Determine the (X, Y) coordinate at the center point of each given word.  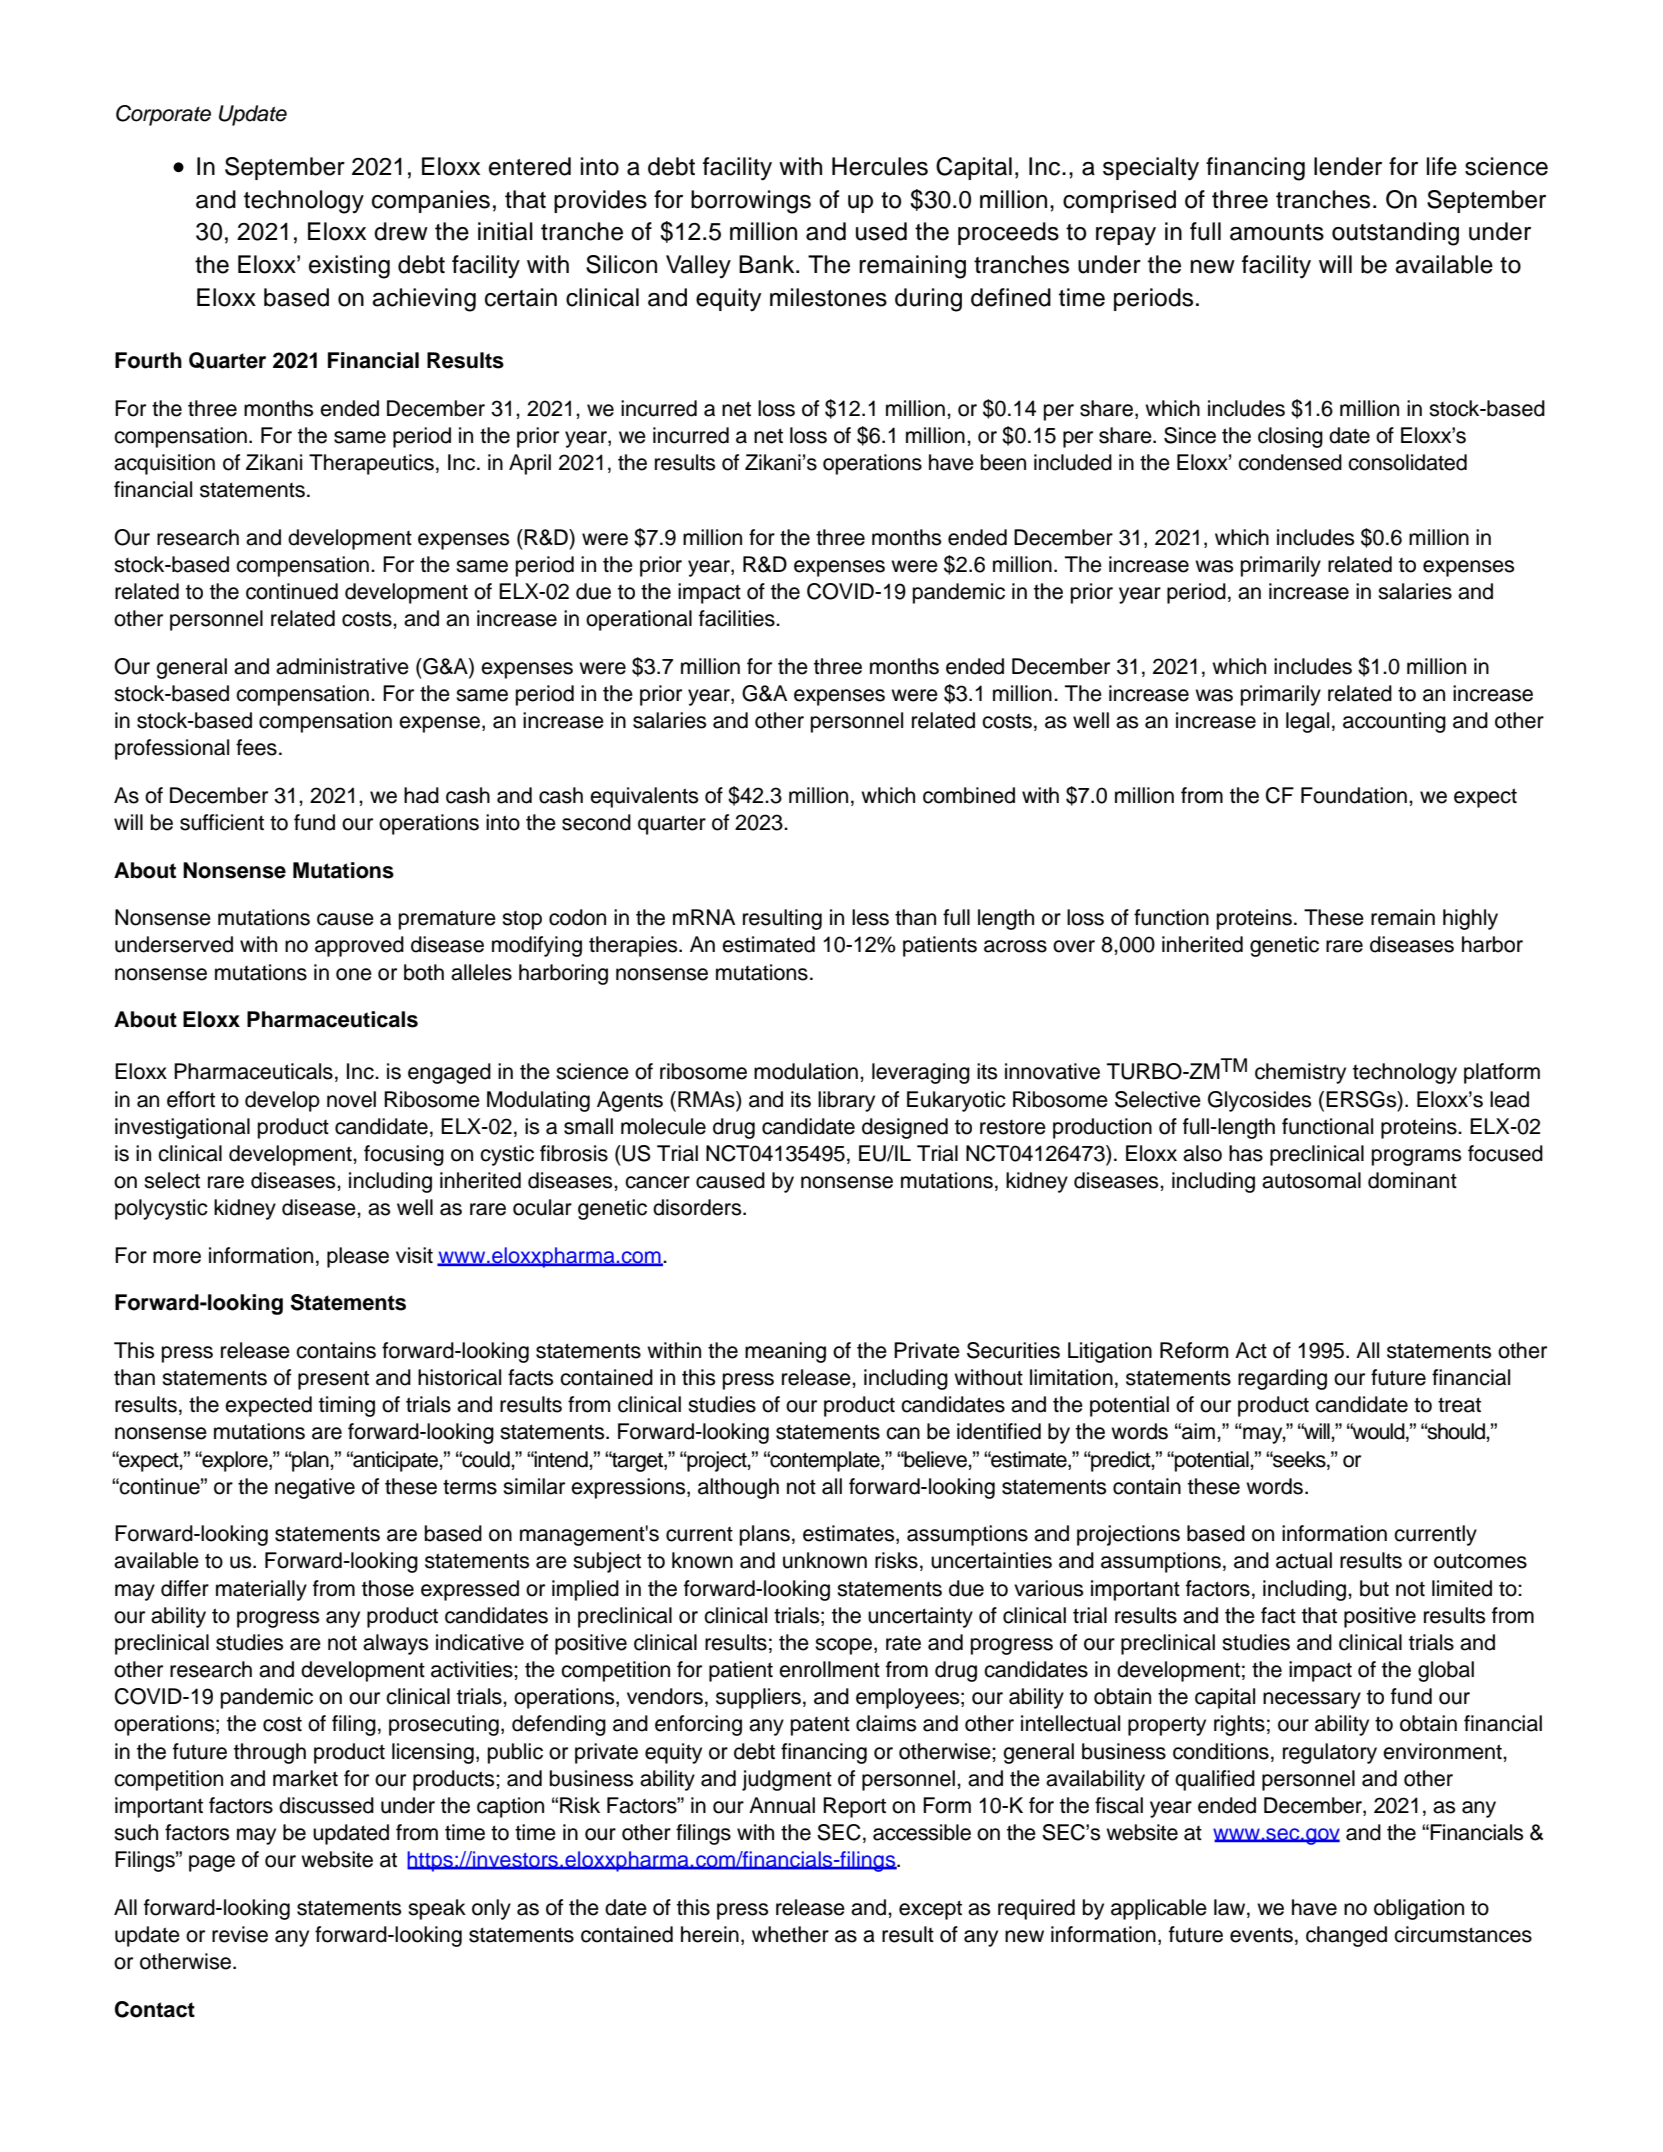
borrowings (751, 202)
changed (1346, 1936)
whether (790, 1934)
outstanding (1395, 234)
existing (349, 267)
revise (240, 1934)
